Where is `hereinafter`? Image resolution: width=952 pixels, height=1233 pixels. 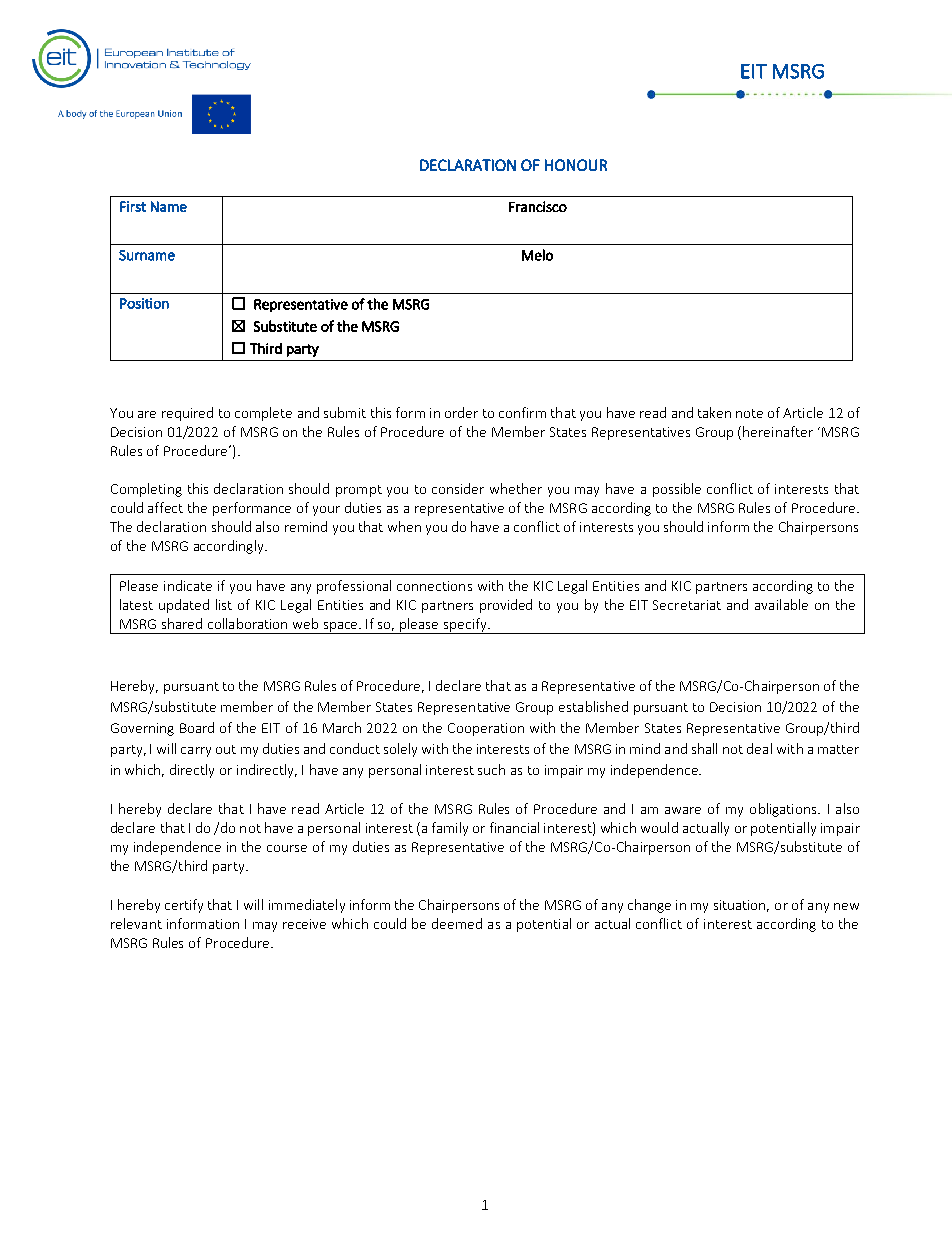
hereinafter is located at coordinates (778, 431).
